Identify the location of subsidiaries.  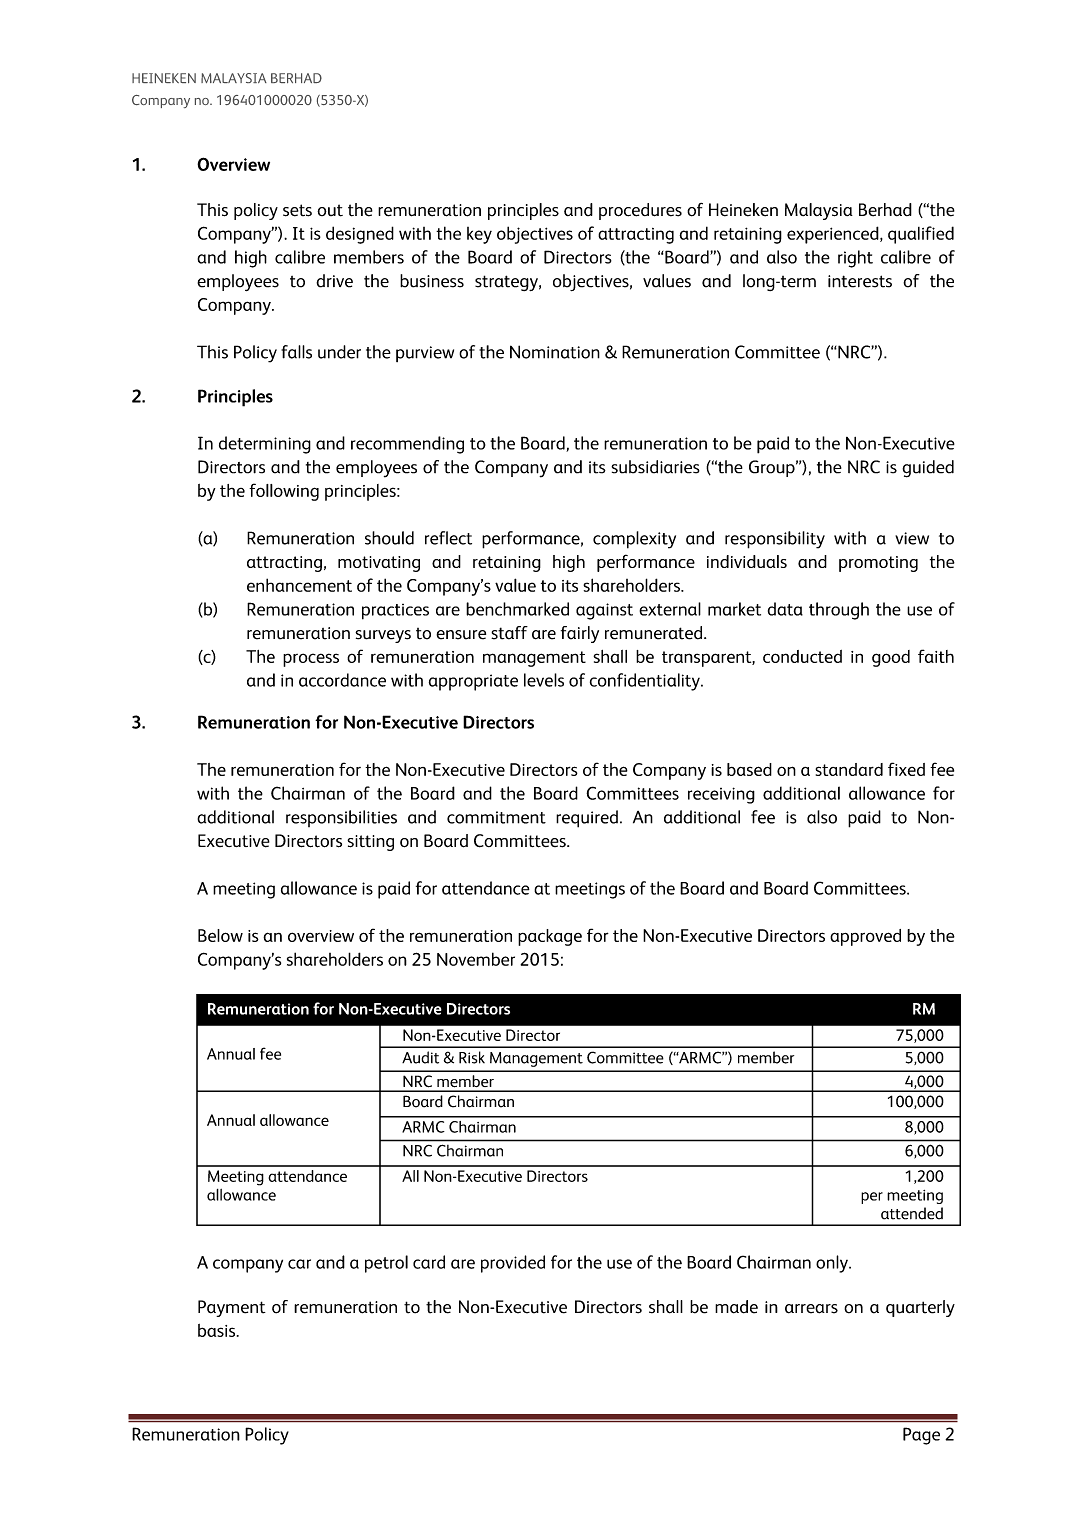
(655, 467).
